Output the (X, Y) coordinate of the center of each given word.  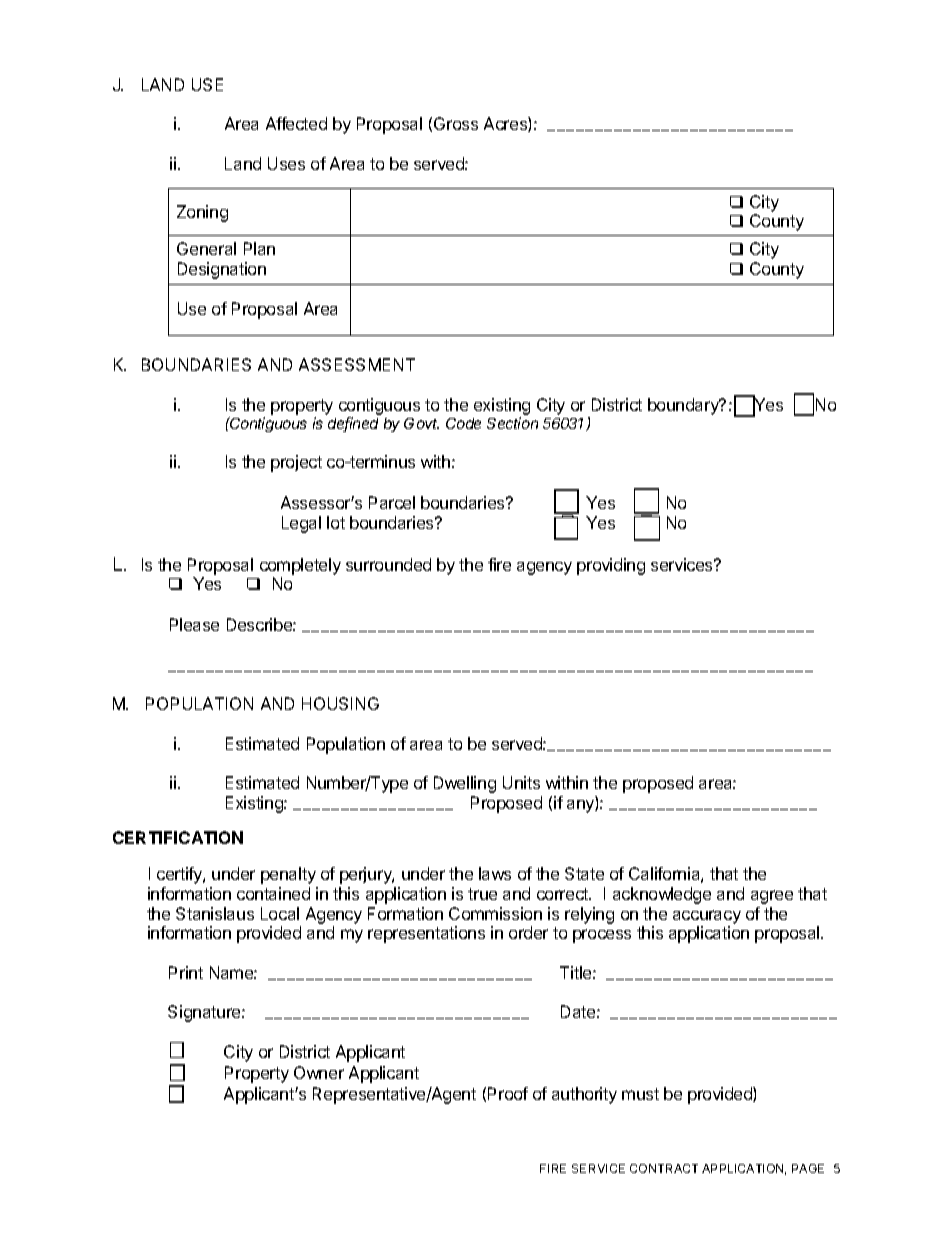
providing (611, 566)
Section (512, 423)
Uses (286, 163)
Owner (319, 1072)
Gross (456, 123)
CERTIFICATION (178, 837)
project (296, 463)
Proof (508, 1093)
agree (772, 897)
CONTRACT (664, 1168)
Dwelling (465, 784)
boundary (684, 406)
